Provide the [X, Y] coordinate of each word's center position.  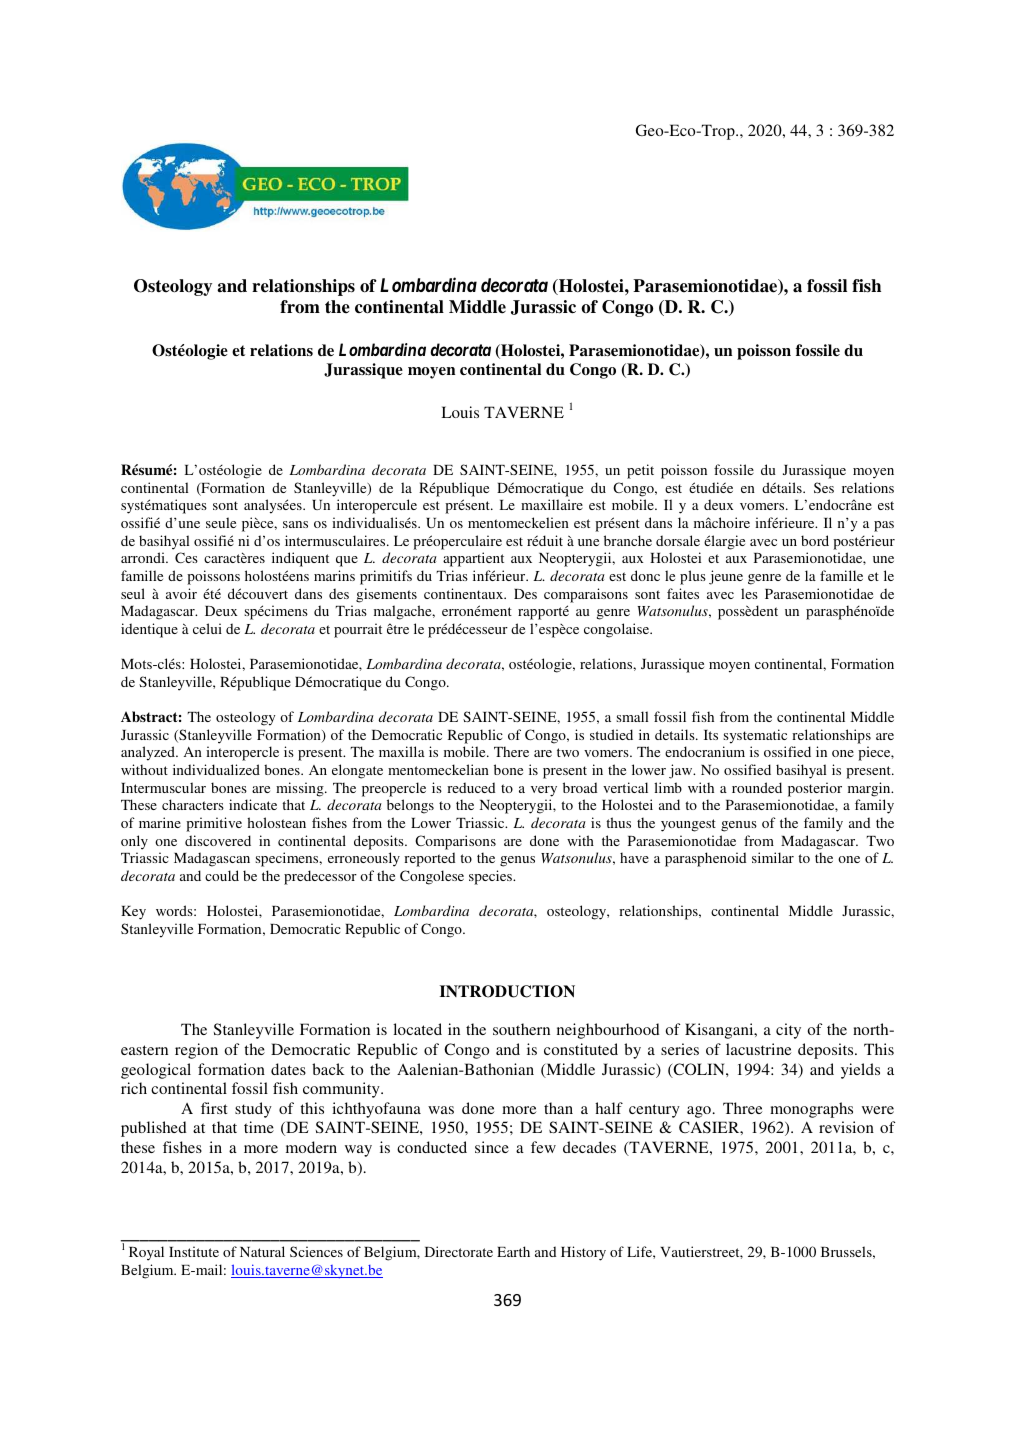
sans [295, 524]
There [511, 751]
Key [133, 913]
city [788, 1031]
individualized [216, 769]
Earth [513, 1251]
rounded [757, 787]
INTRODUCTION [507, 991]
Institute [194, 1251]
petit [640, 471]
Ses [824, 487]
